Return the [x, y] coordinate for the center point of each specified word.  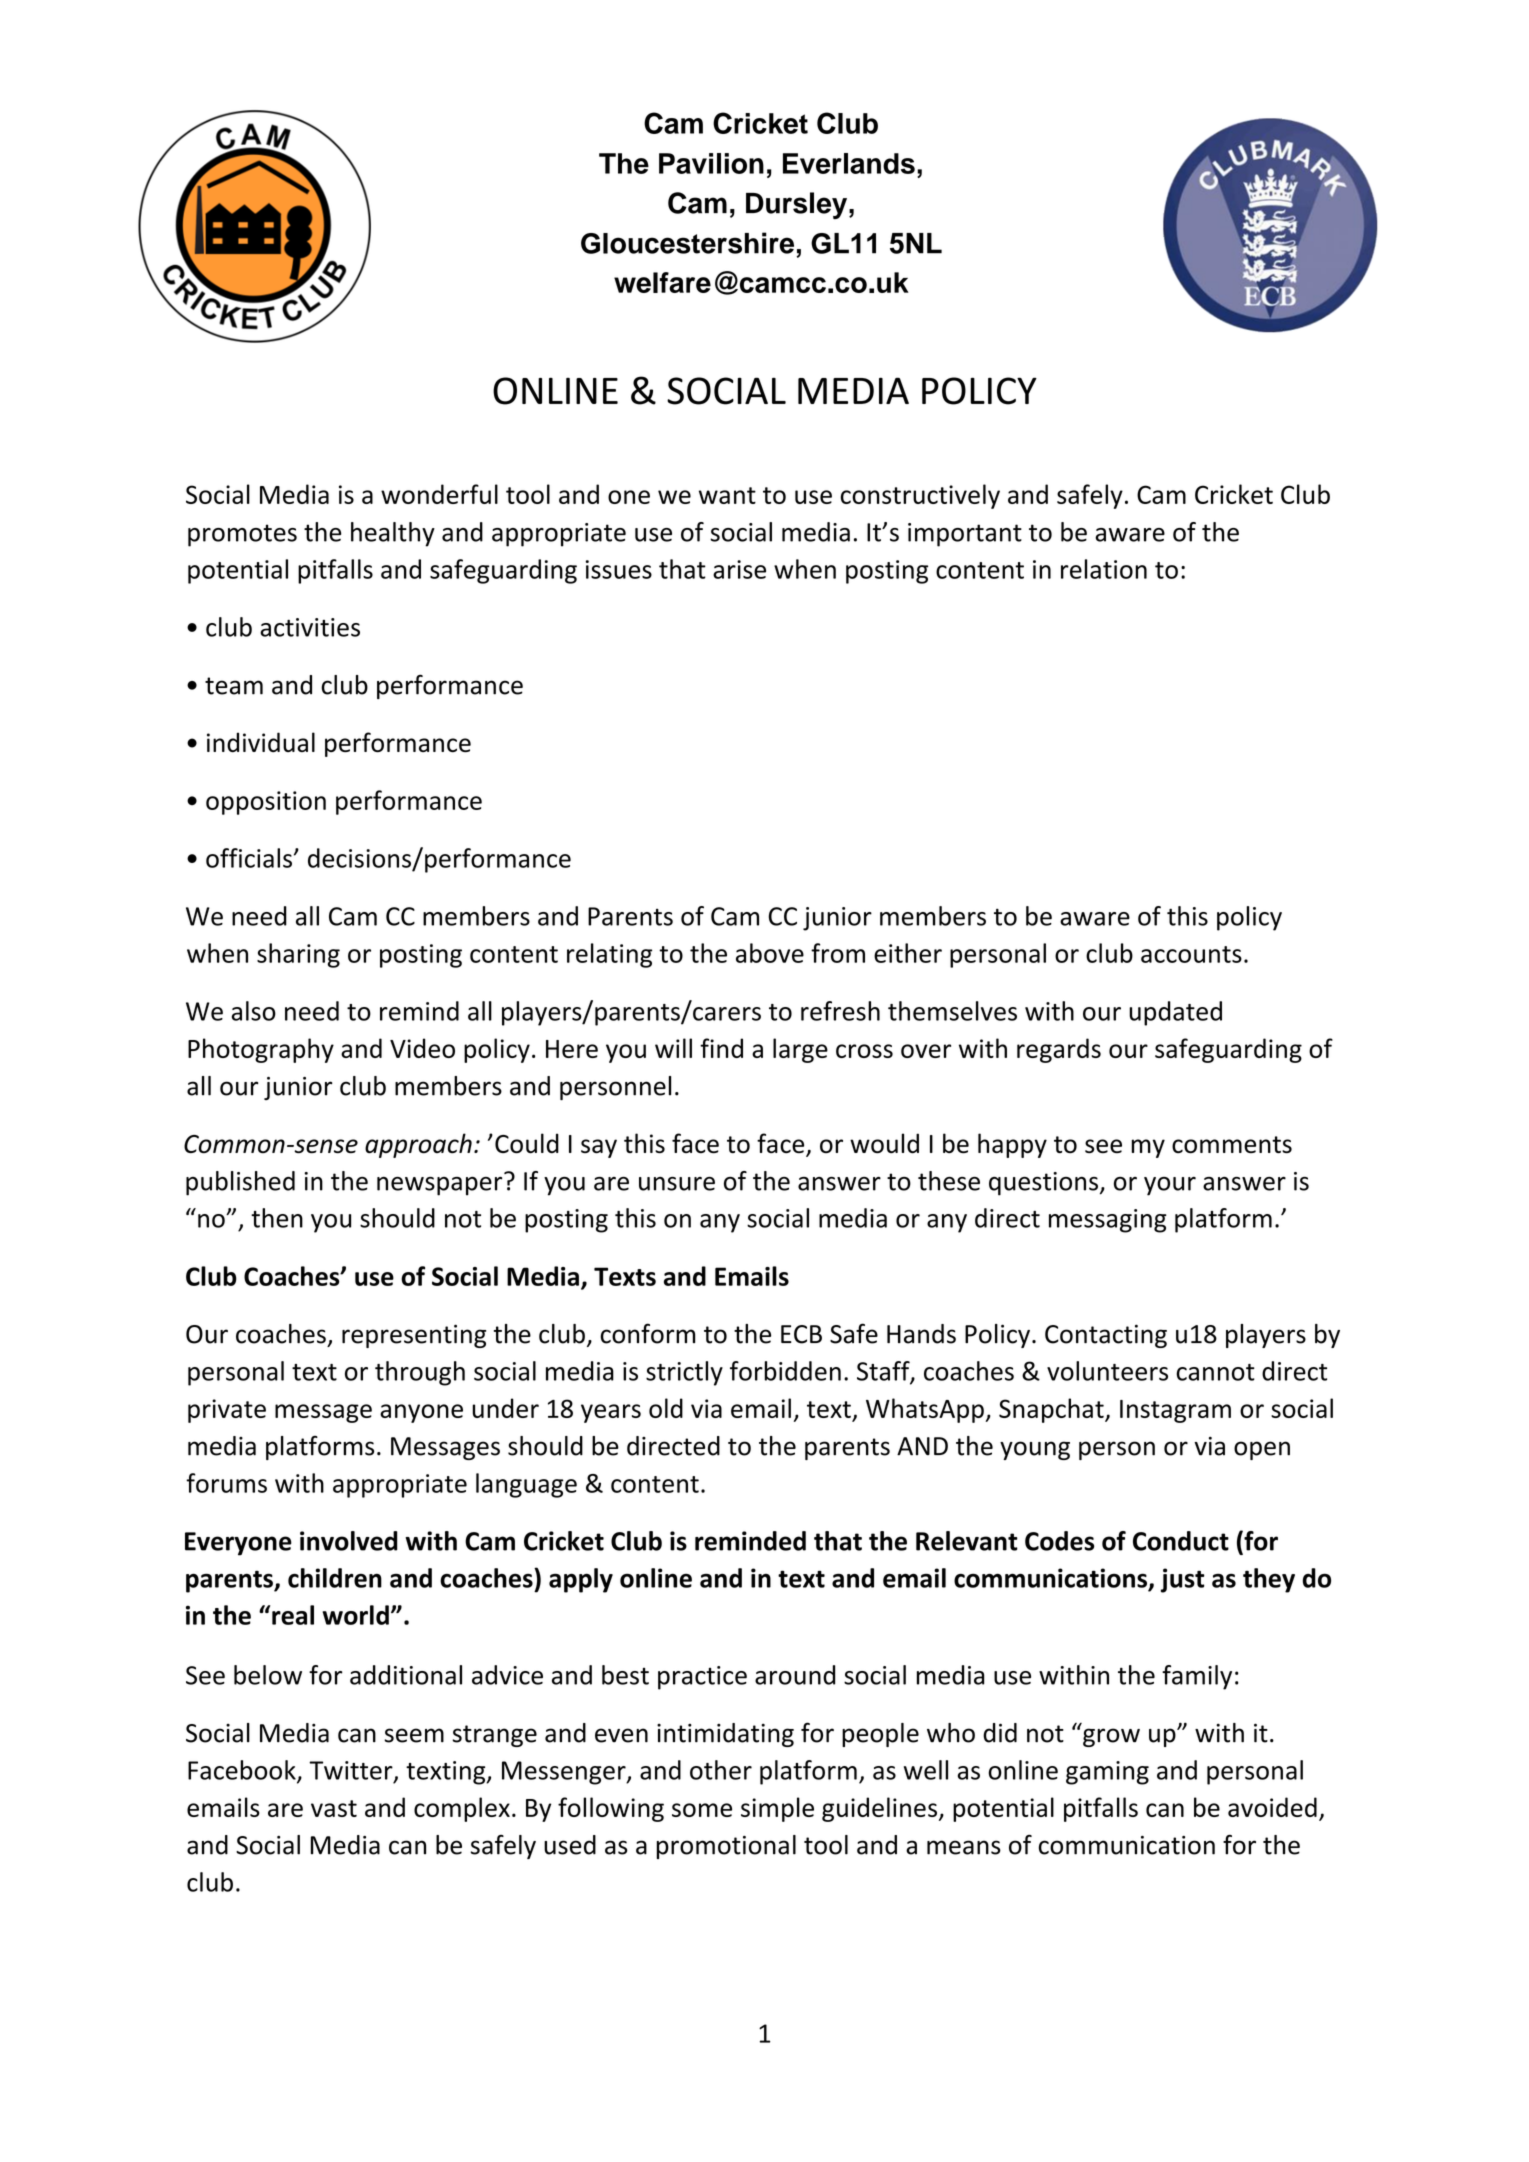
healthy [393, 534]
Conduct [1181, 1541]
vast [334, 1808]
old [666, 1408]
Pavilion [711, 163]
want [727, 495]
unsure [677, 1184]
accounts [1191, 954]
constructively [920, 496]
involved [349, 1541]
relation [1104, 569]
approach [418, 1145]
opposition [266, 803]
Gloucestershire [687, 243]
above [770, 953]
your [1170, 1186]
